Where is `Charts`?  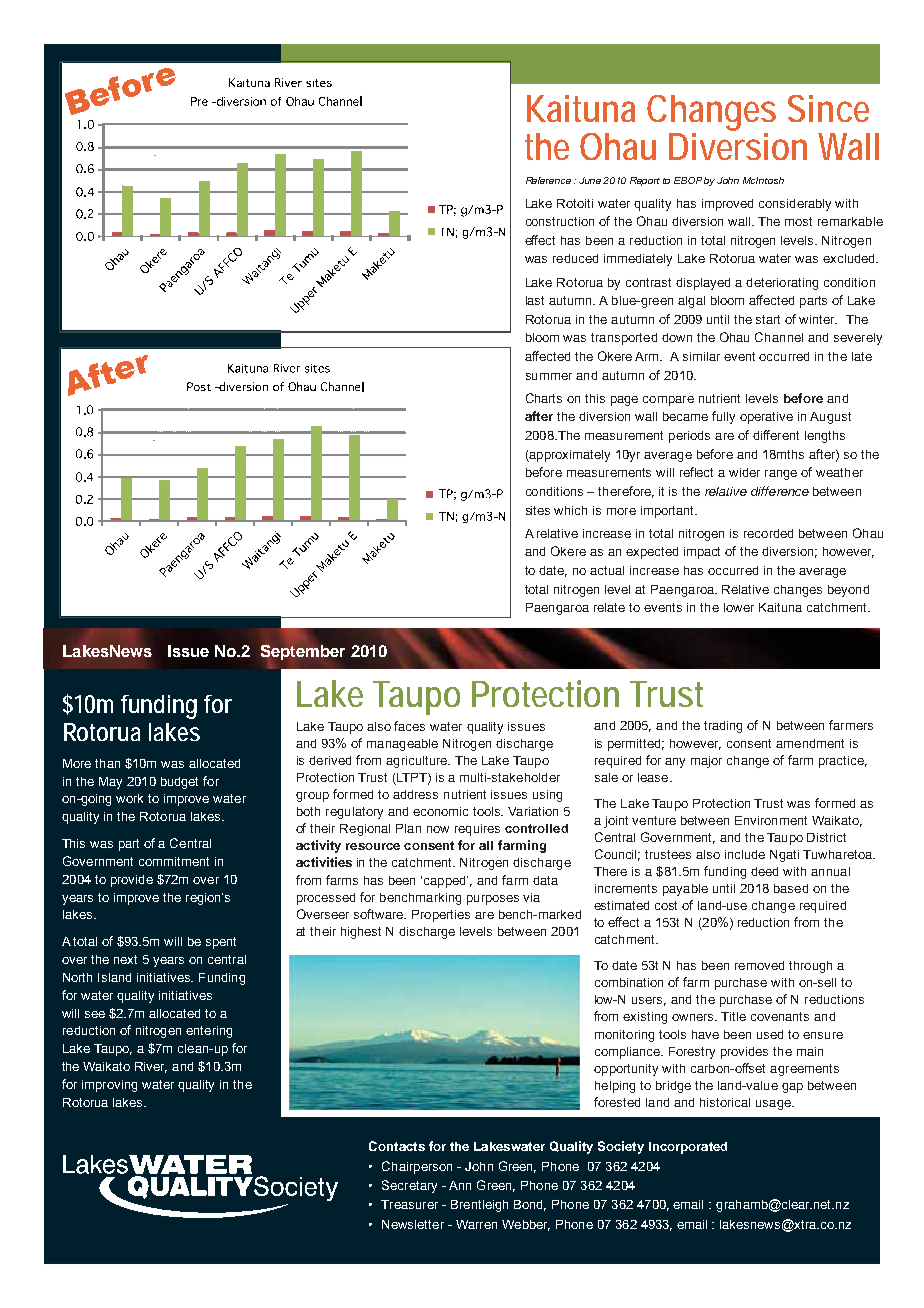
Charts is located at coordinates (544, 398).
